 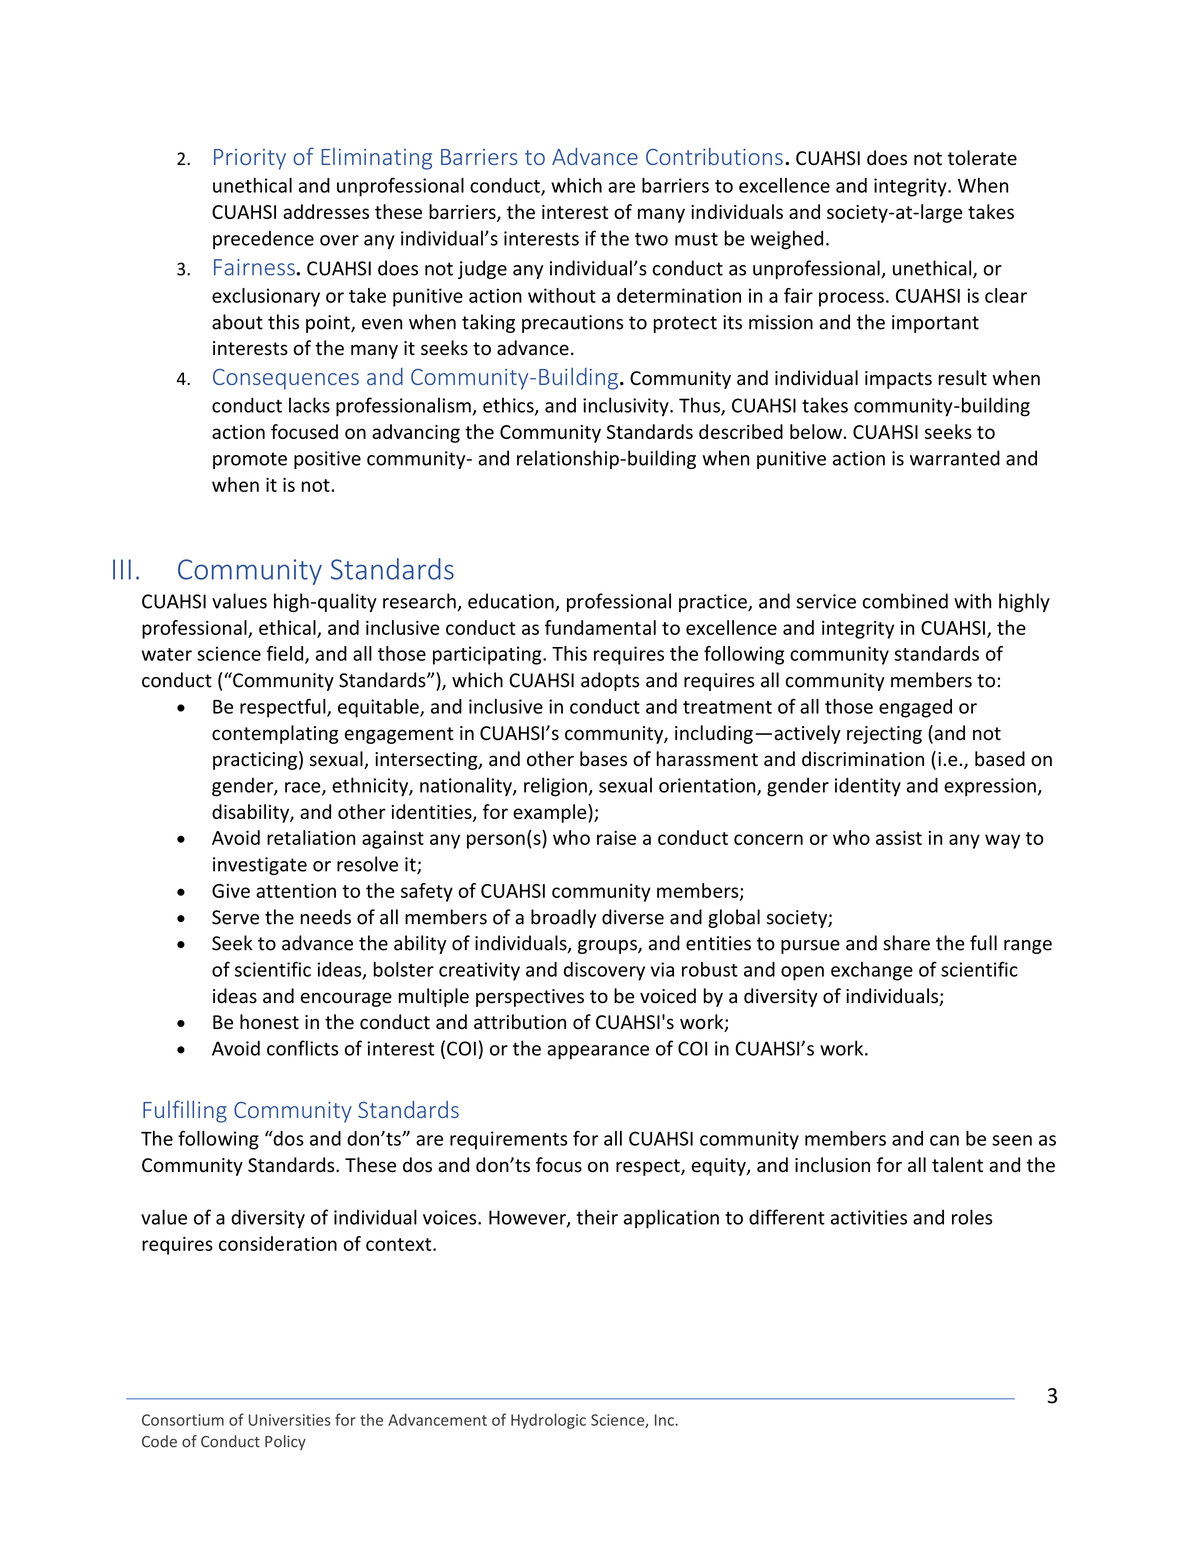 What do you see at coordinates (868, 787) in the document?
I see `identity` at bounding box center [868, 787].
